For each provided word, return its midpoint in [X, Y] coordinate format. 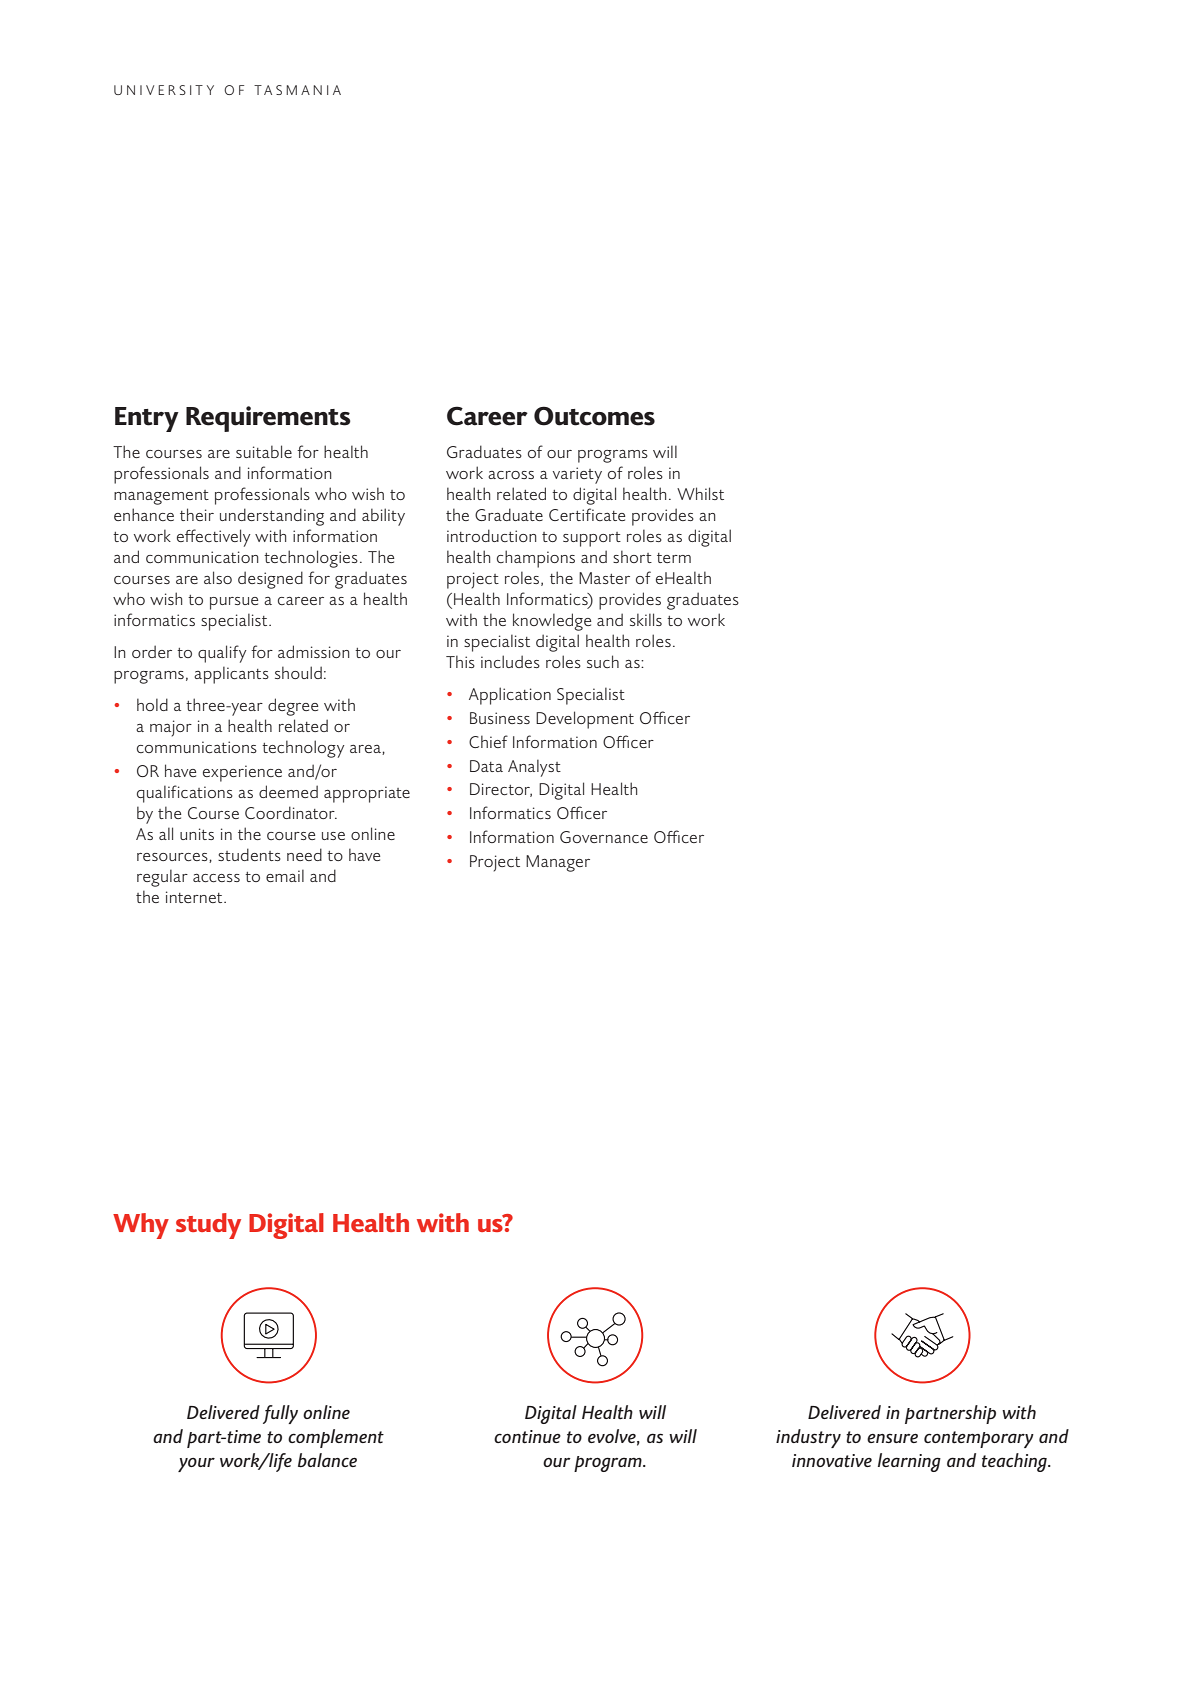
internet [195, 897]
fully [280, 1414]
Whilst [700, 493]
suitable [264, 451]
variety [577, 475]
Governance [604, 837]
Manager [558, 863]
